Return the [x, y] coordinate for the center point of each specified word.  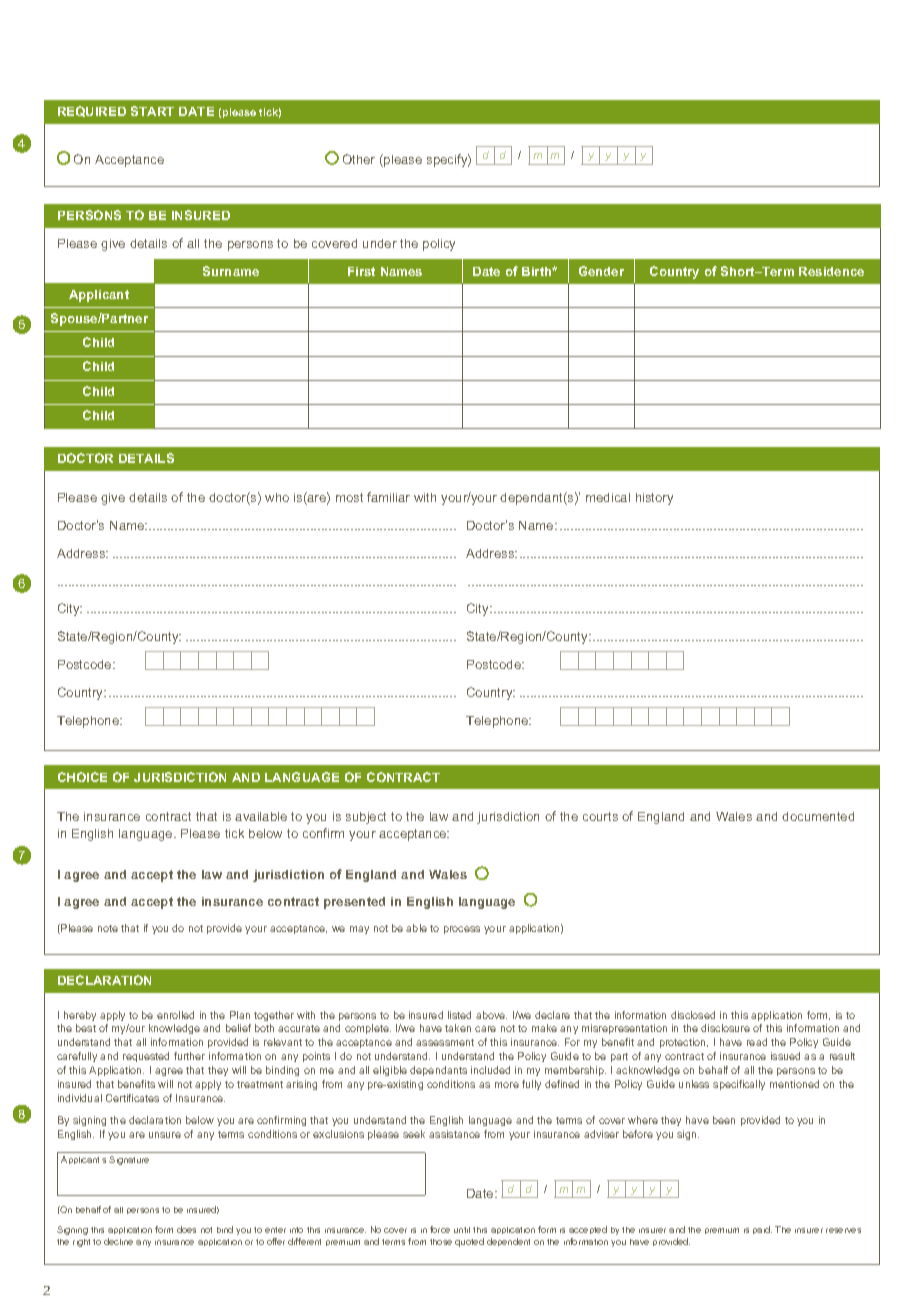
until [462, 1230]
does [186, 1229]
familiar [388, 497]
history [654, 499]
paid [762, 1230]
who [277, 497]
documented [818, 816]
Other [359, 159]
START [152, 111]
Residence [831, 271]
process [462, 930]
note [108, 928]
